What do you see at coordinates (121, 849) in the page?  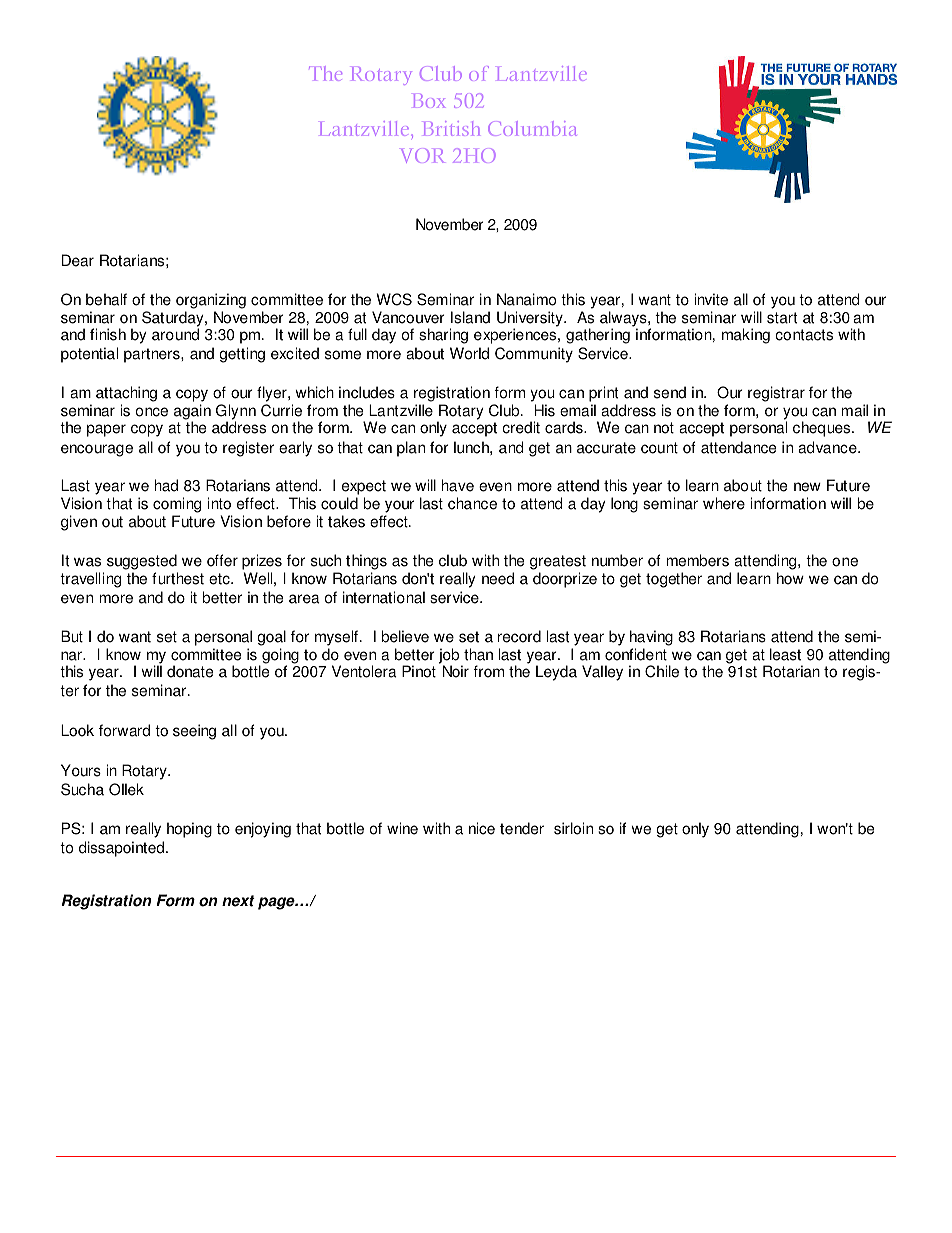 I see `dissapointed` at bounding box center [121, 849].
